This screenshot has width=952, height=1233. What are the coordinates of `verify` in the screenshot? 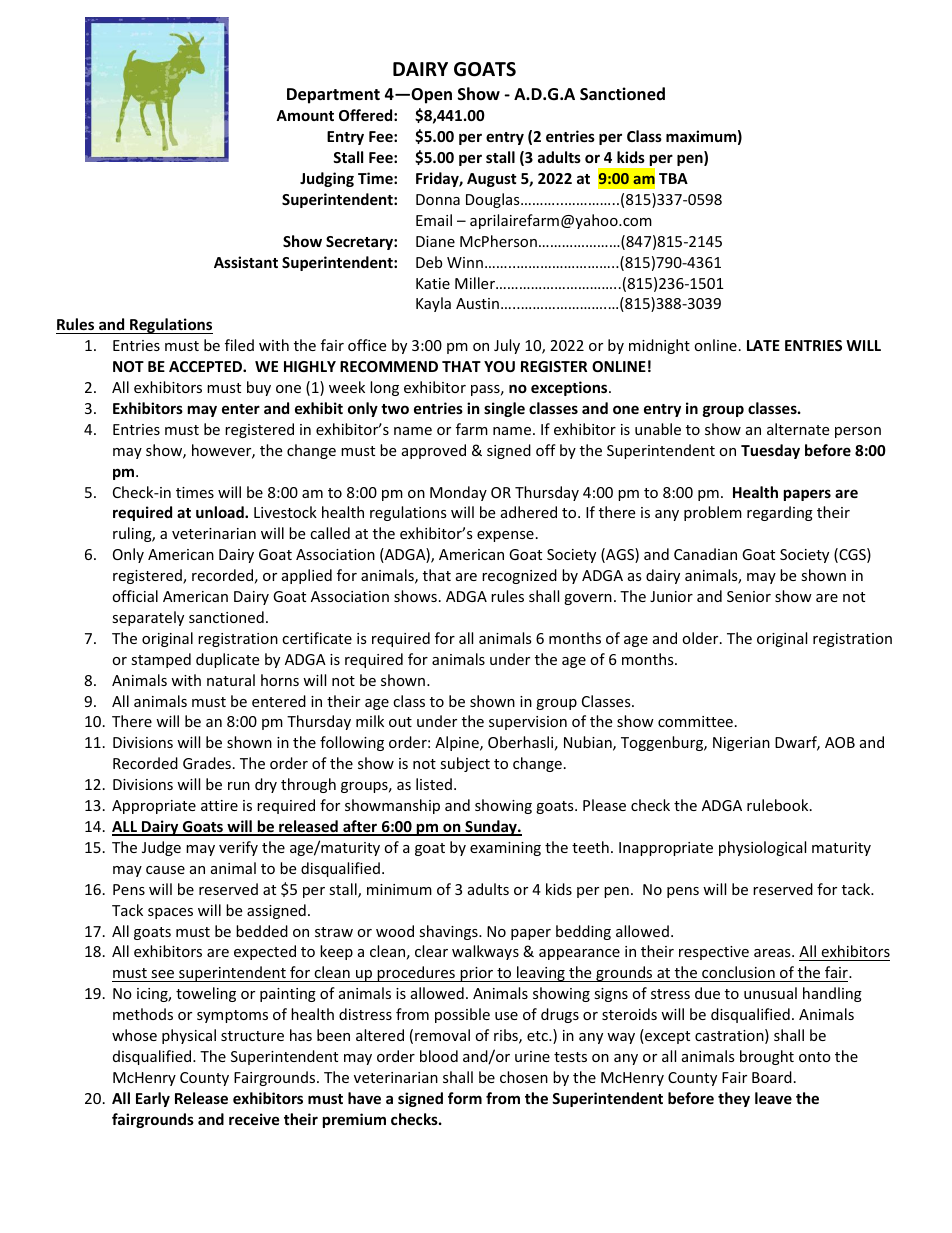 It's located at (238, 848).
